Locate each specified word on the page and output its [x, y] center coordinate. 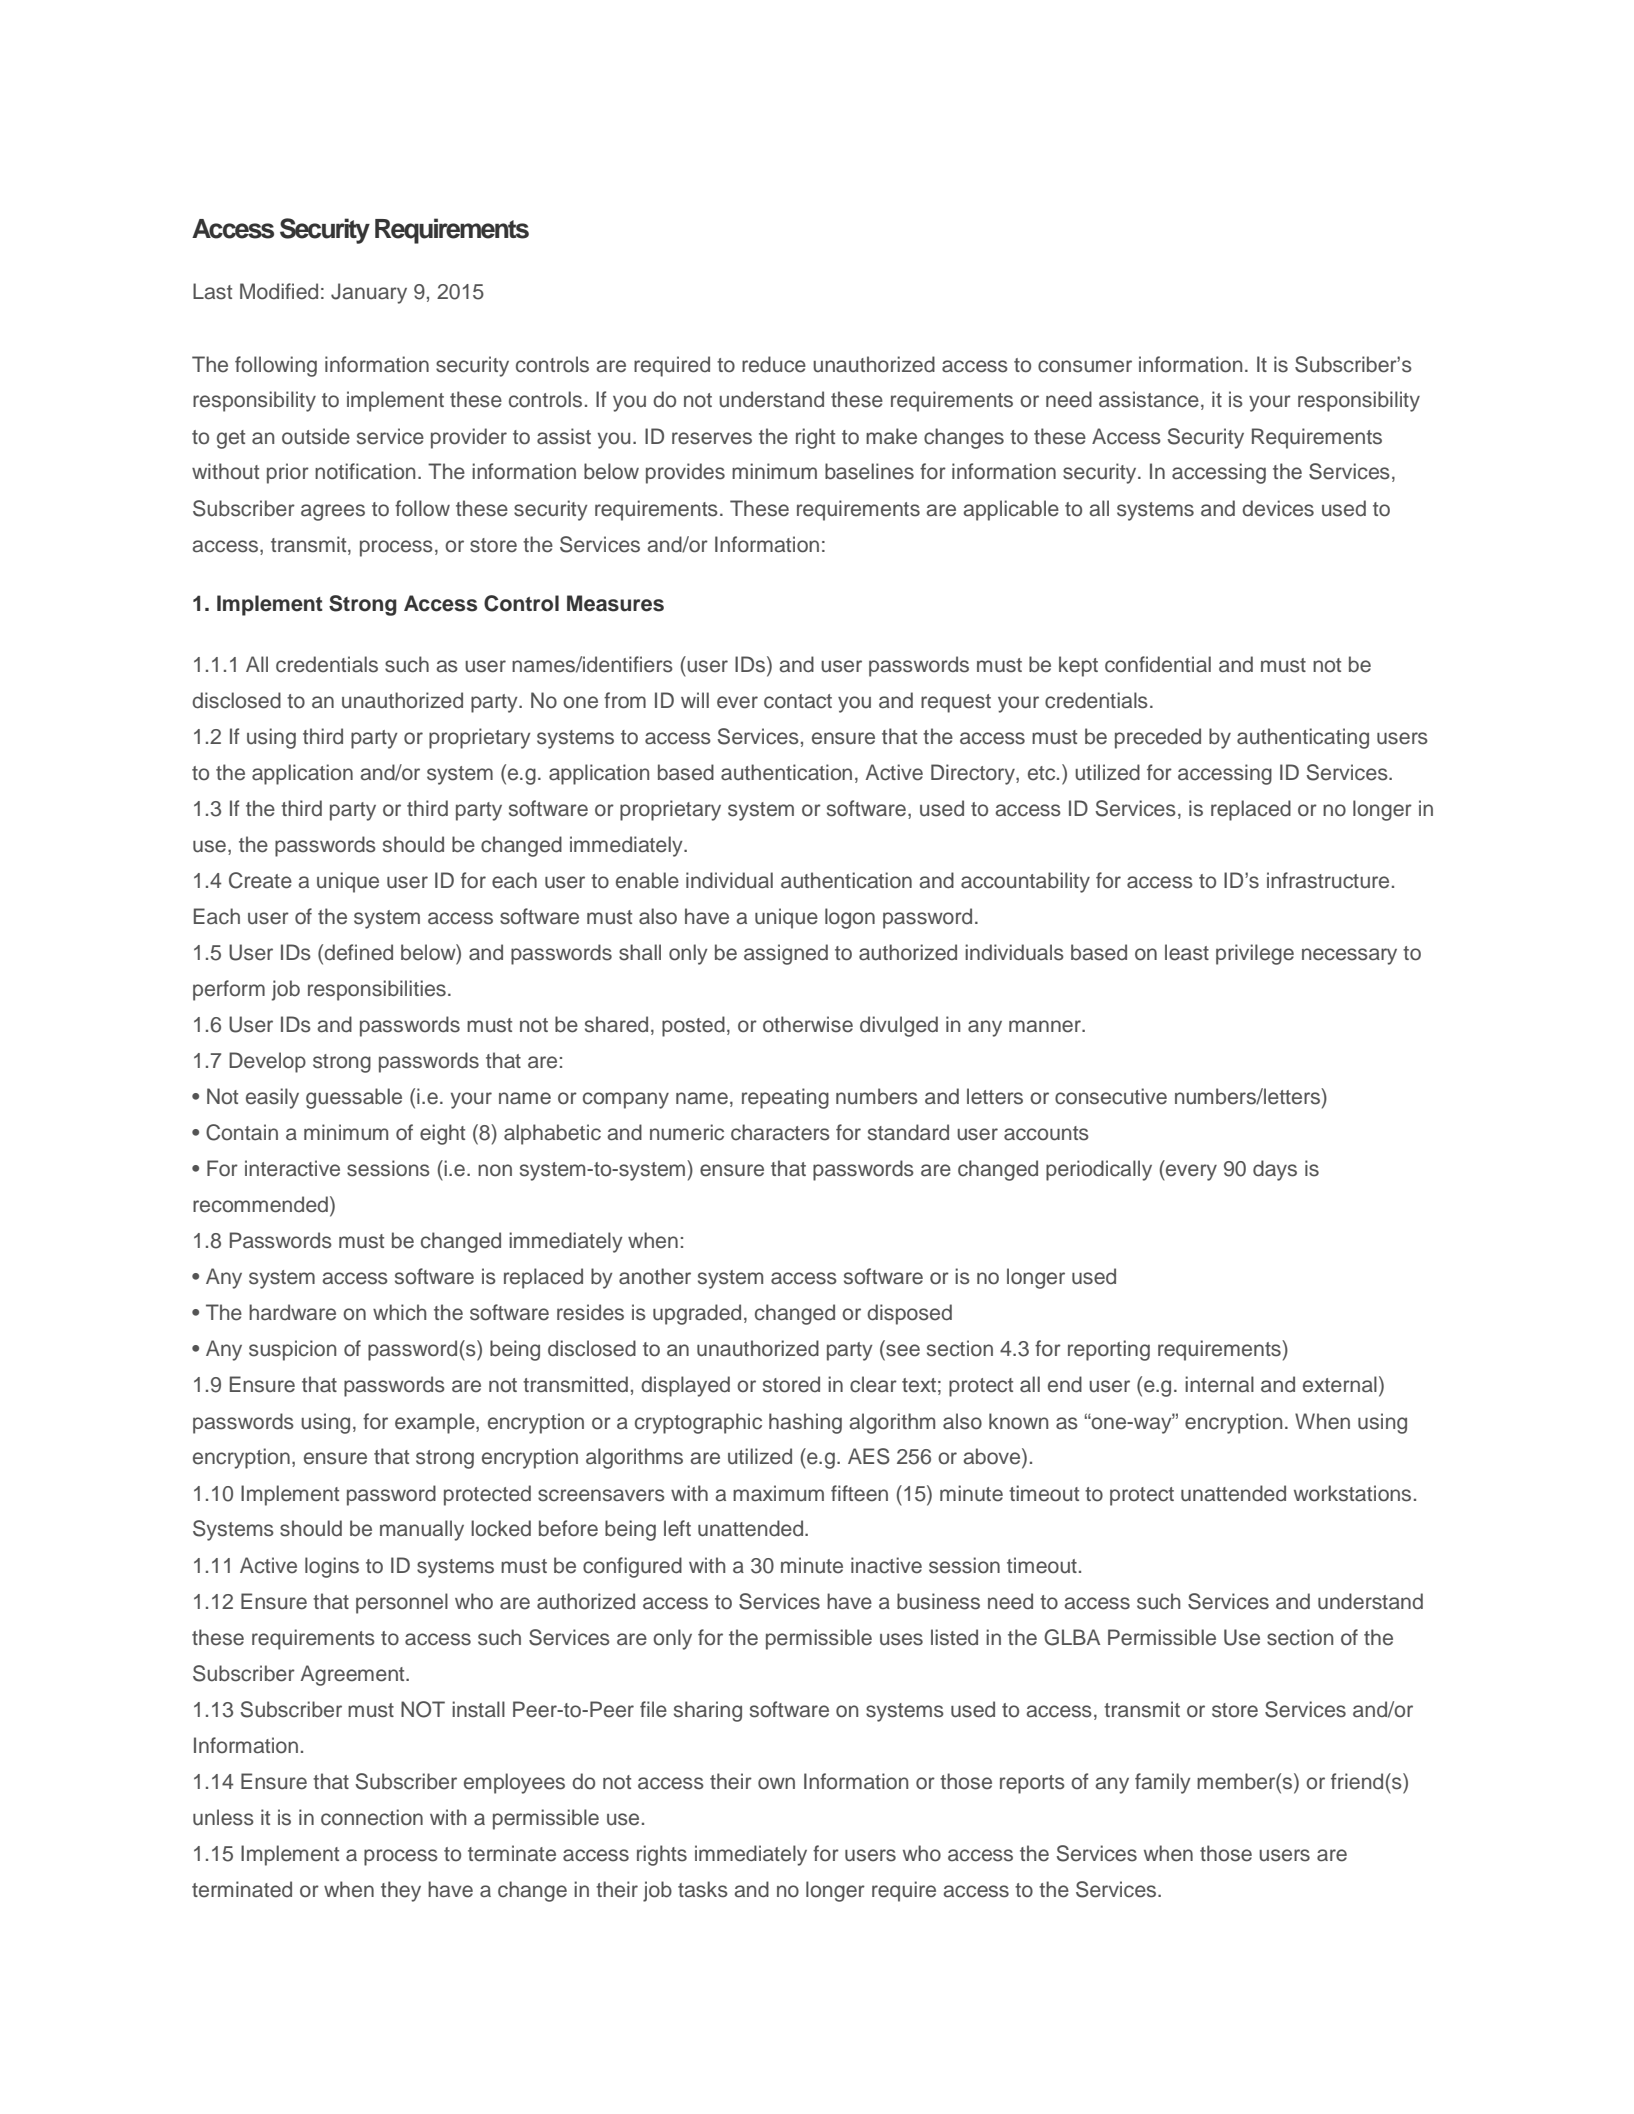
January [369, 293]
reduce [774, 364]
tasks [703, 1889]
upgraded [697, 1314]
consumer [1085, 366]
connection [372, 1817]
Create [260, 880]
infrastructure [1328, 880]
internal [1219, 1384]
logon [850, 918]
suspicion [292, 1350]
